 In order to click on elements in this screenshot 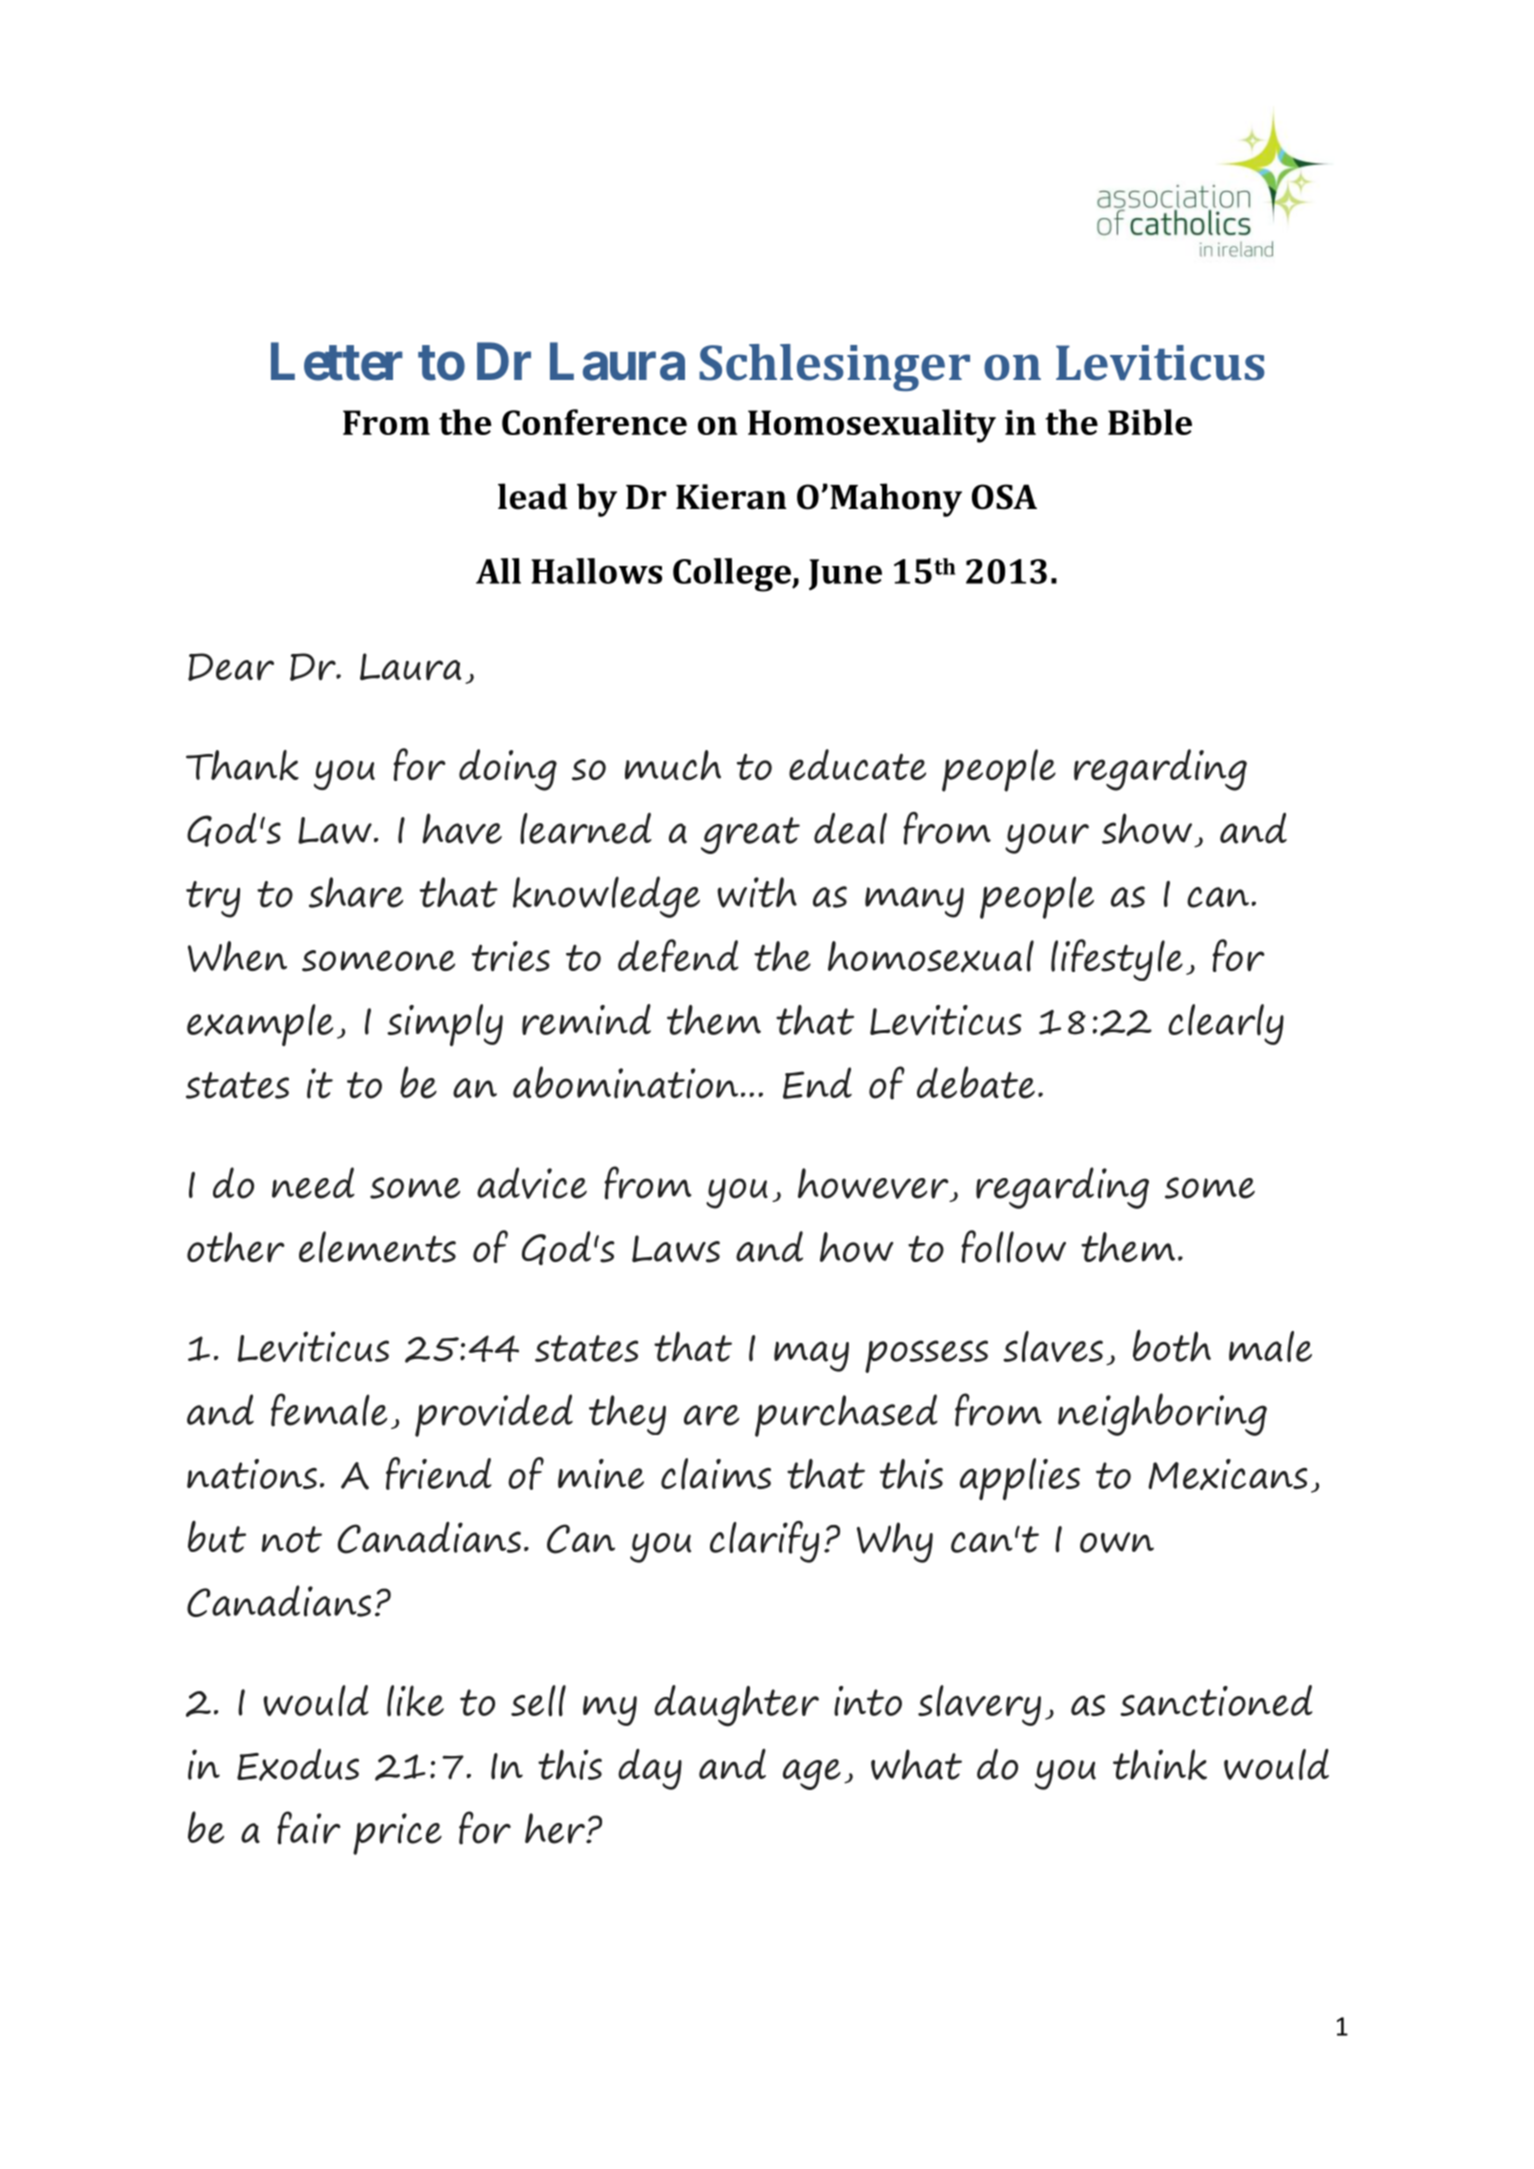, I will do `click(377, 1247)`.
